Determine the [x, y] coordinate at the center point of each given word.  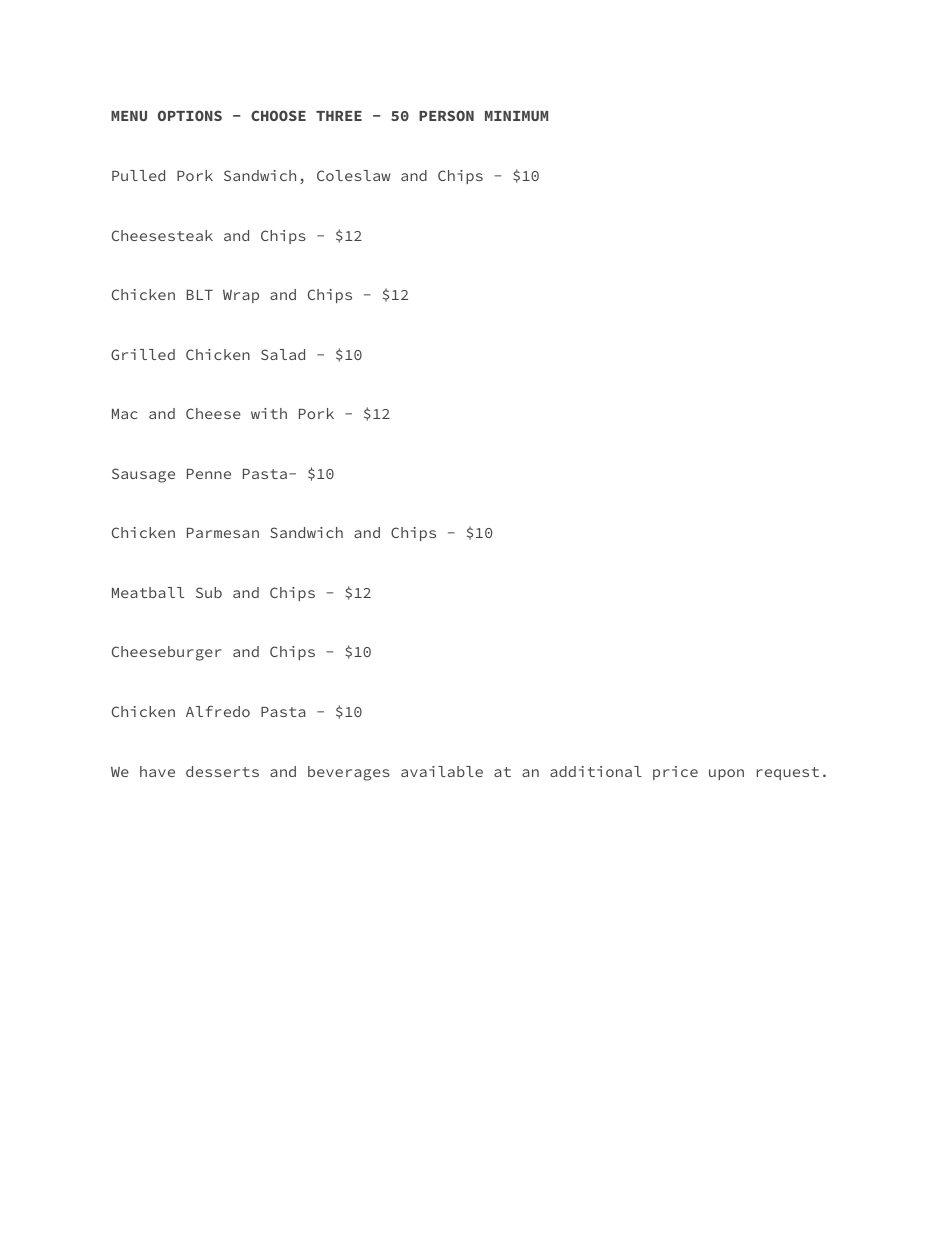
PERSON [446, 115]
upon [726, 774]
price [675, 773]
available [442, 771]
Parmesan [223, 533]
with [269, 413]
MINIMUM [516, 116]
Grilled [143, 354]
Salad [283, 354]
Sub [209, 592]
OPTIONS [190, 115]
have [157, 771]
